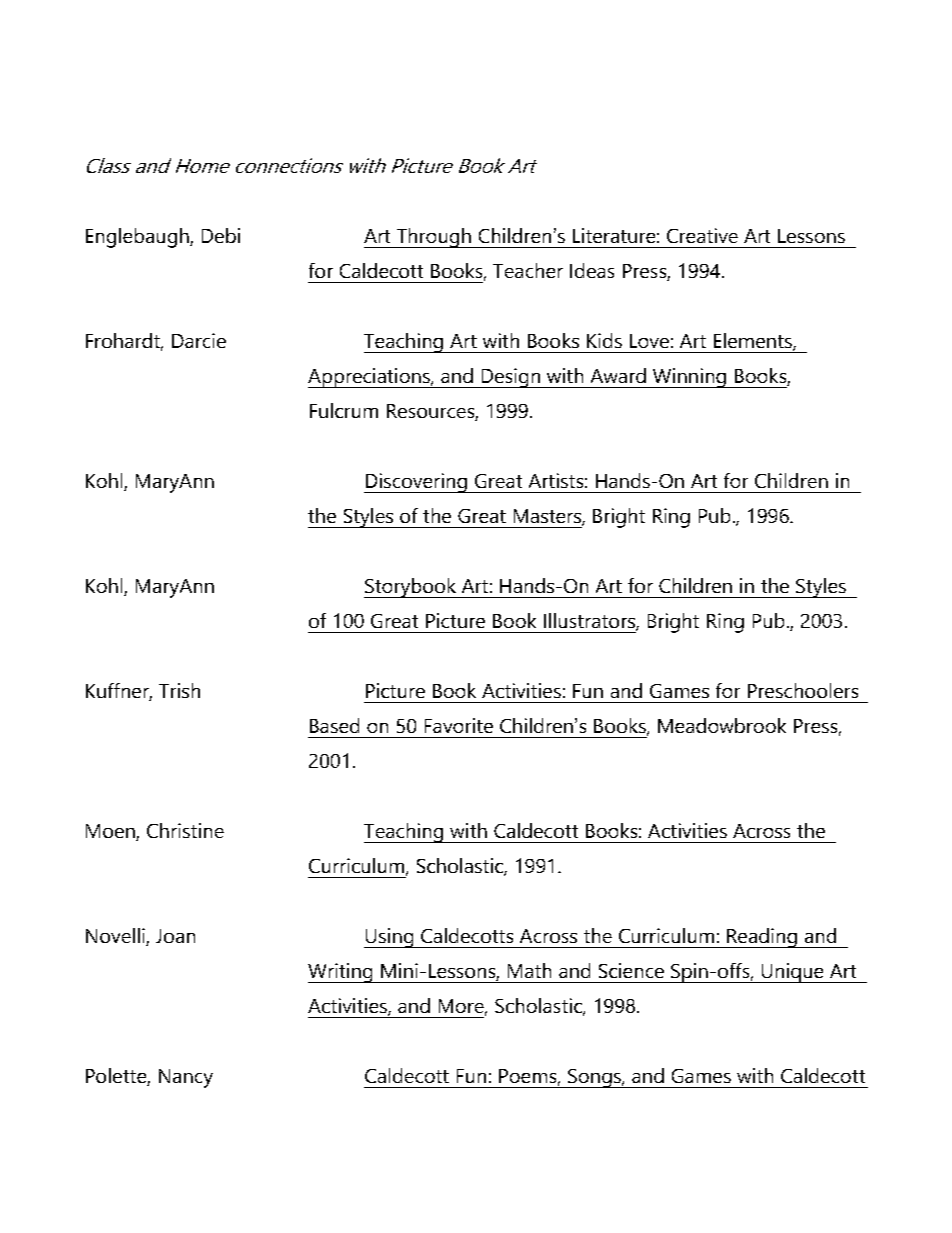 The height and width of the screenshot is (1233, 952). I want to click on Trish, so click(179, 690).
